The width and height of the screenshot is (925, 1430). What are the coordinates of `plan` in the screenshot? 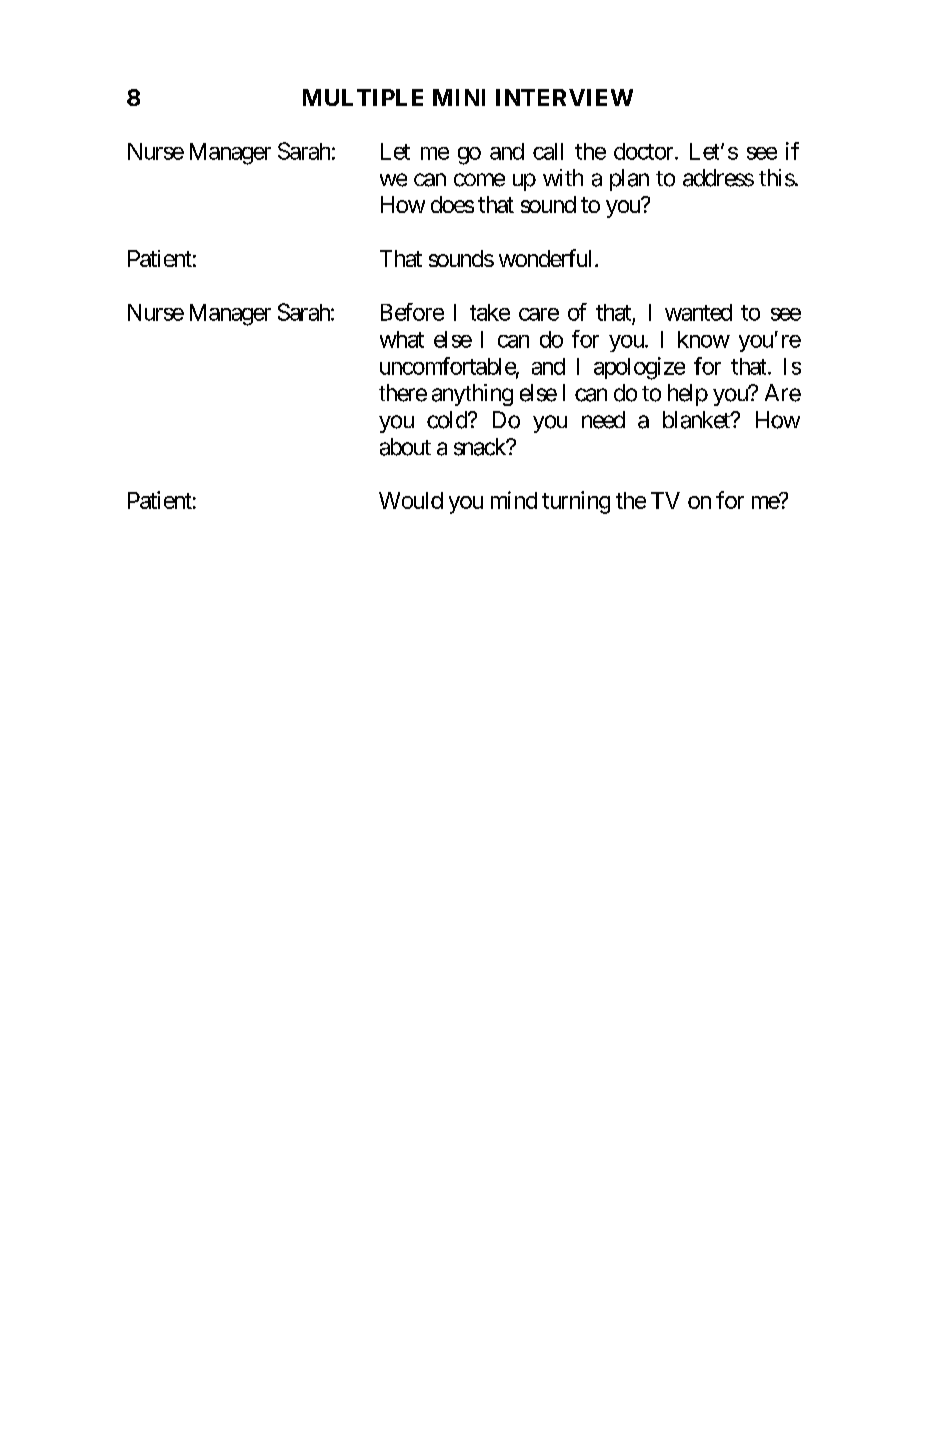 It's located at (629, 180).
